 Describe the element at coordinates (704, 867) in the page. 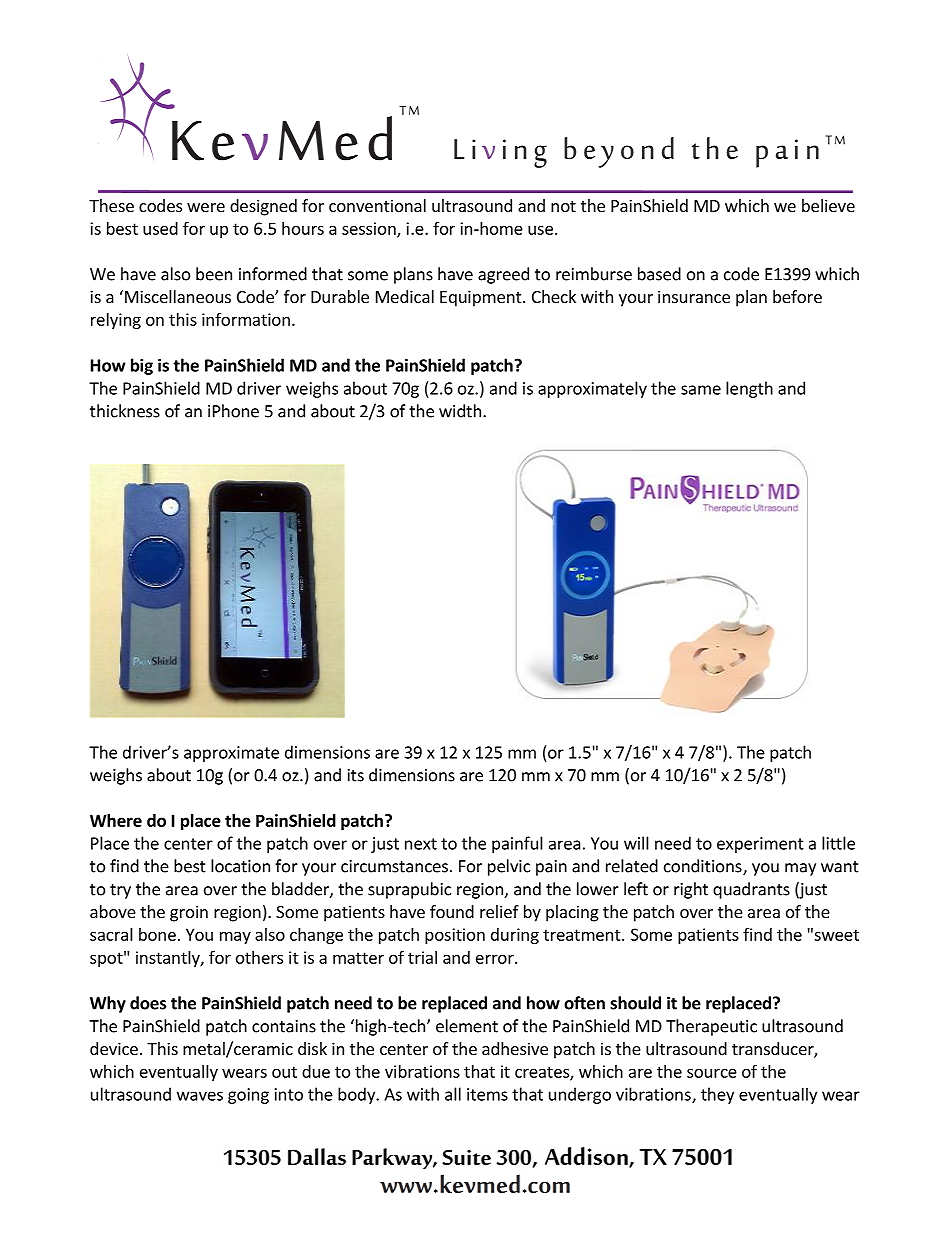

I see `conditions` at that location.
